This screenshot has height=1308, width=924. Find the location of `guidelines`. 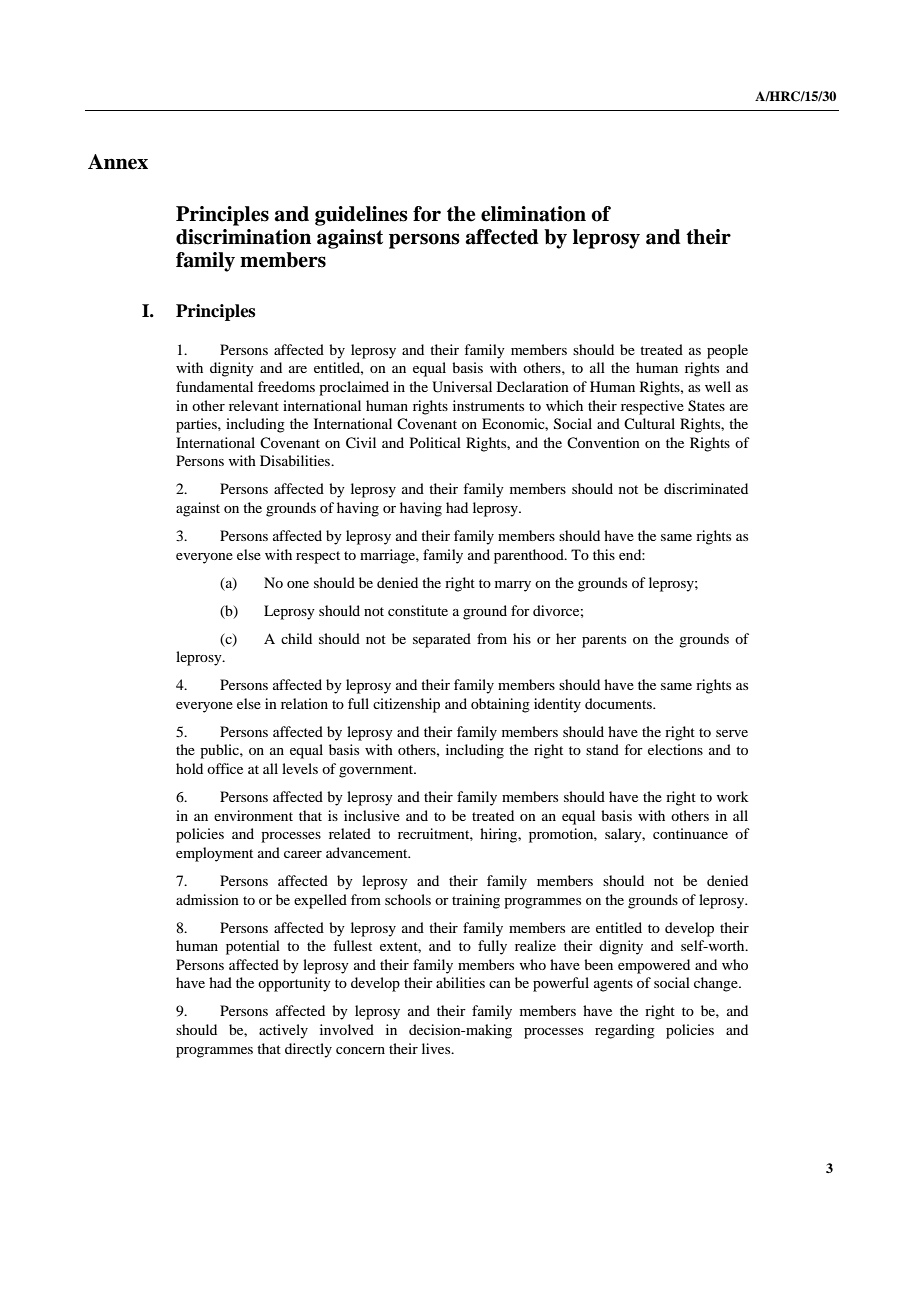

guidelines is located at coordinates (361, 216).
